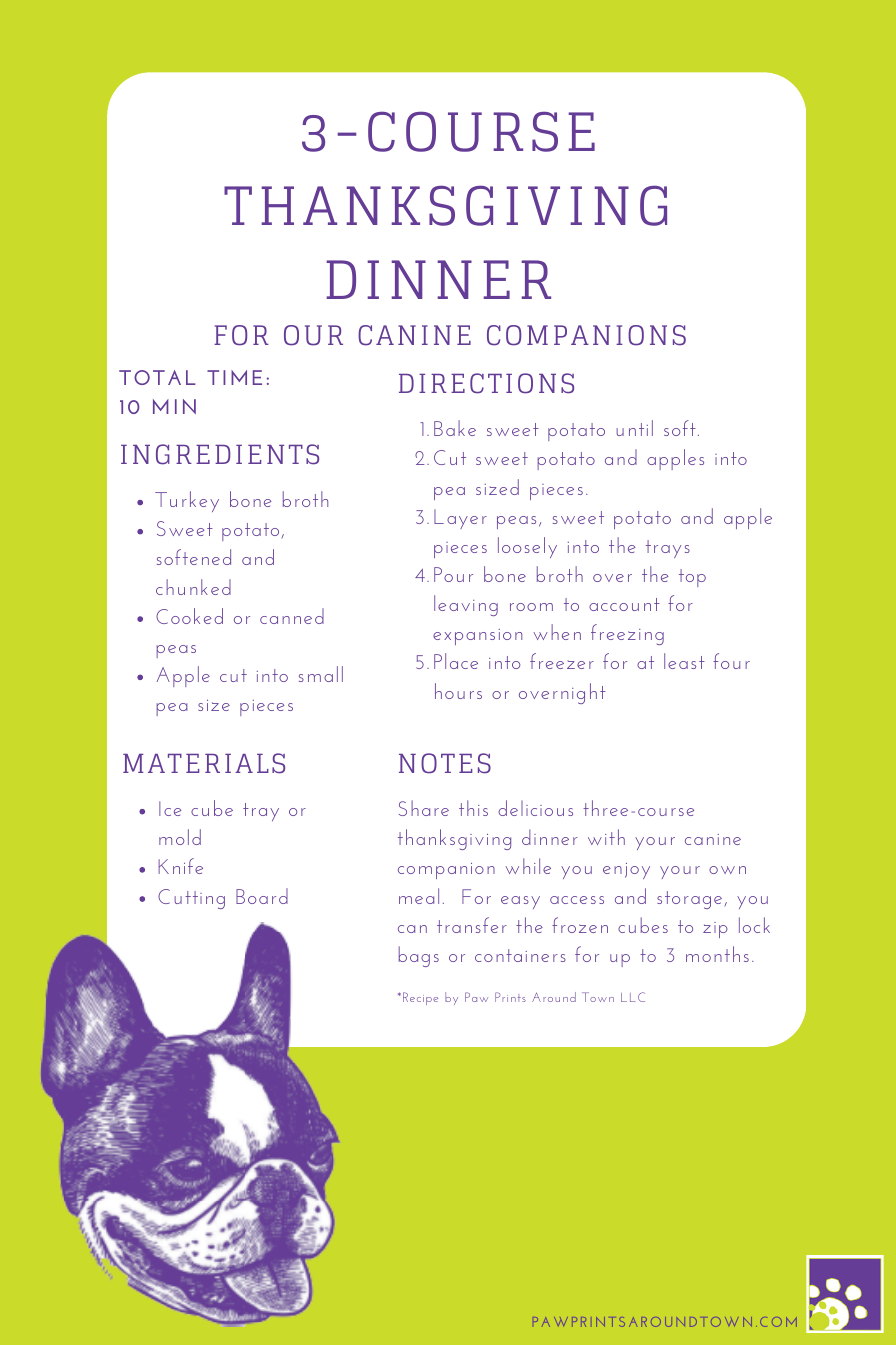 This page has width=896, height=1345. What do you see at coordinates (473, 808) in the page?
I see `this` at bounding box center [473, 808].
